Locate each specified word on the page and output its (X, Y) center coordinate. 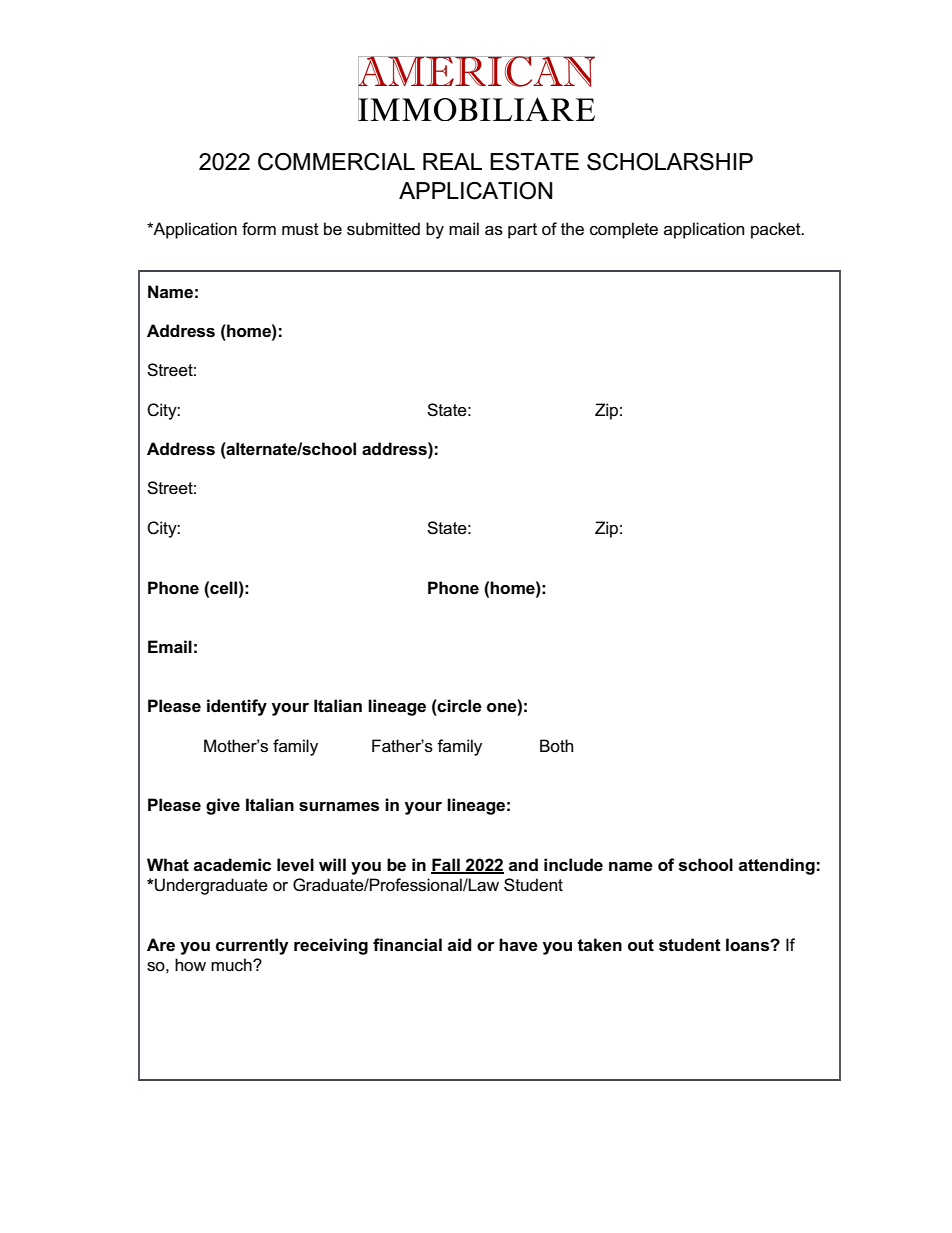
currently (252, 946)
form (259, 229)
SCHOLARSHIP (670, 162)
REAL (452, 161)
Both (556, 745)
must (300, 229)
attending (777, 866)
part (522, 231)
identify (237, 707)
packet (777, 230)
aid (460, 944)
